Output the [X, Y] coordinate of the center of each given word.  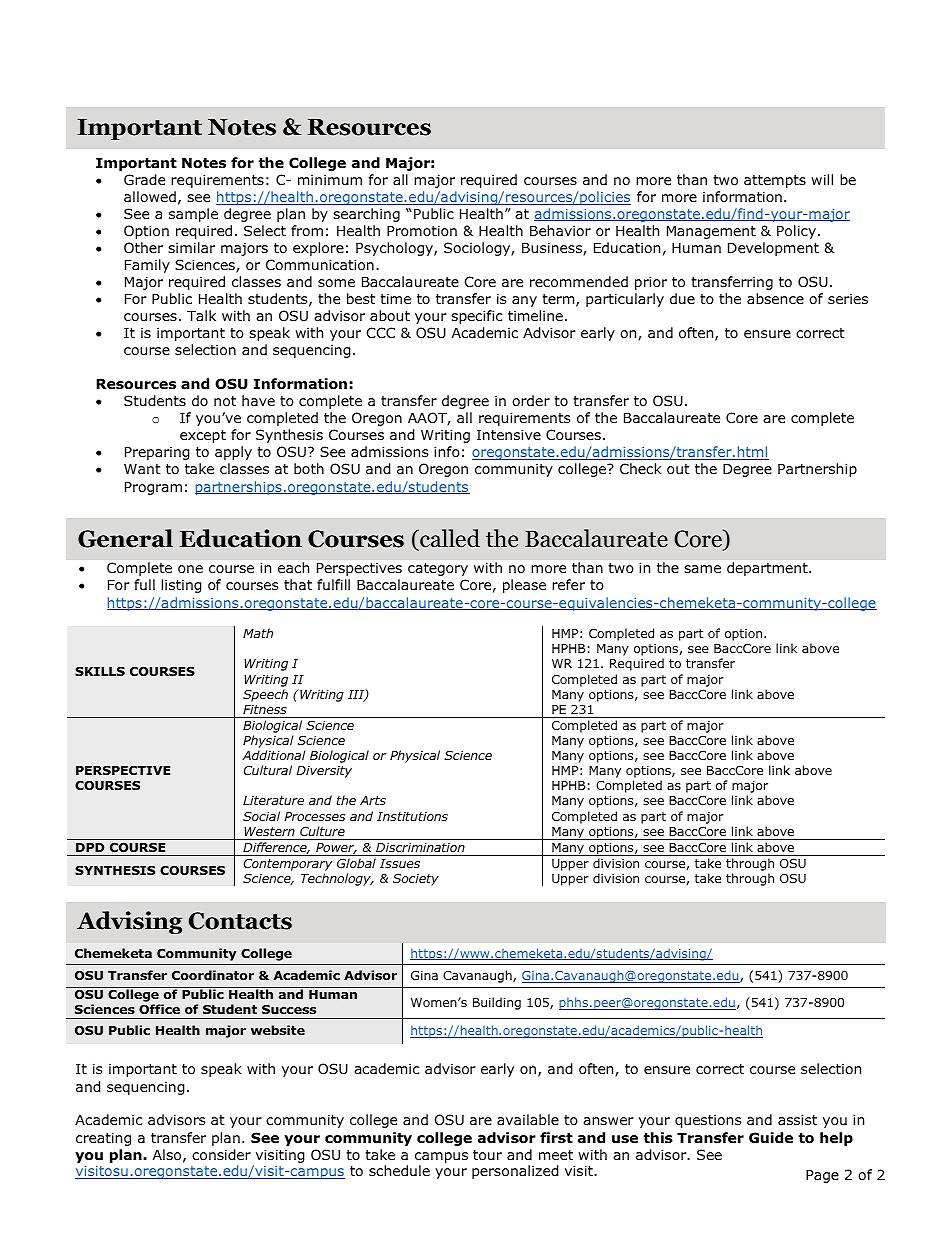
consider [221, 1155]
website [278, 1030]
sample [193, 215]
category [438, 569]
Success [289, 1009]
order [531, 401]
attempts [775, 181]
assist [797, 1119]
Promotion [422, 231]
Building [497, 1003]
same [702, 569]
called [449, 539]
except [203, 436]
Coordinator [213, 975]
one [190, 569]
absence [775, 298]
